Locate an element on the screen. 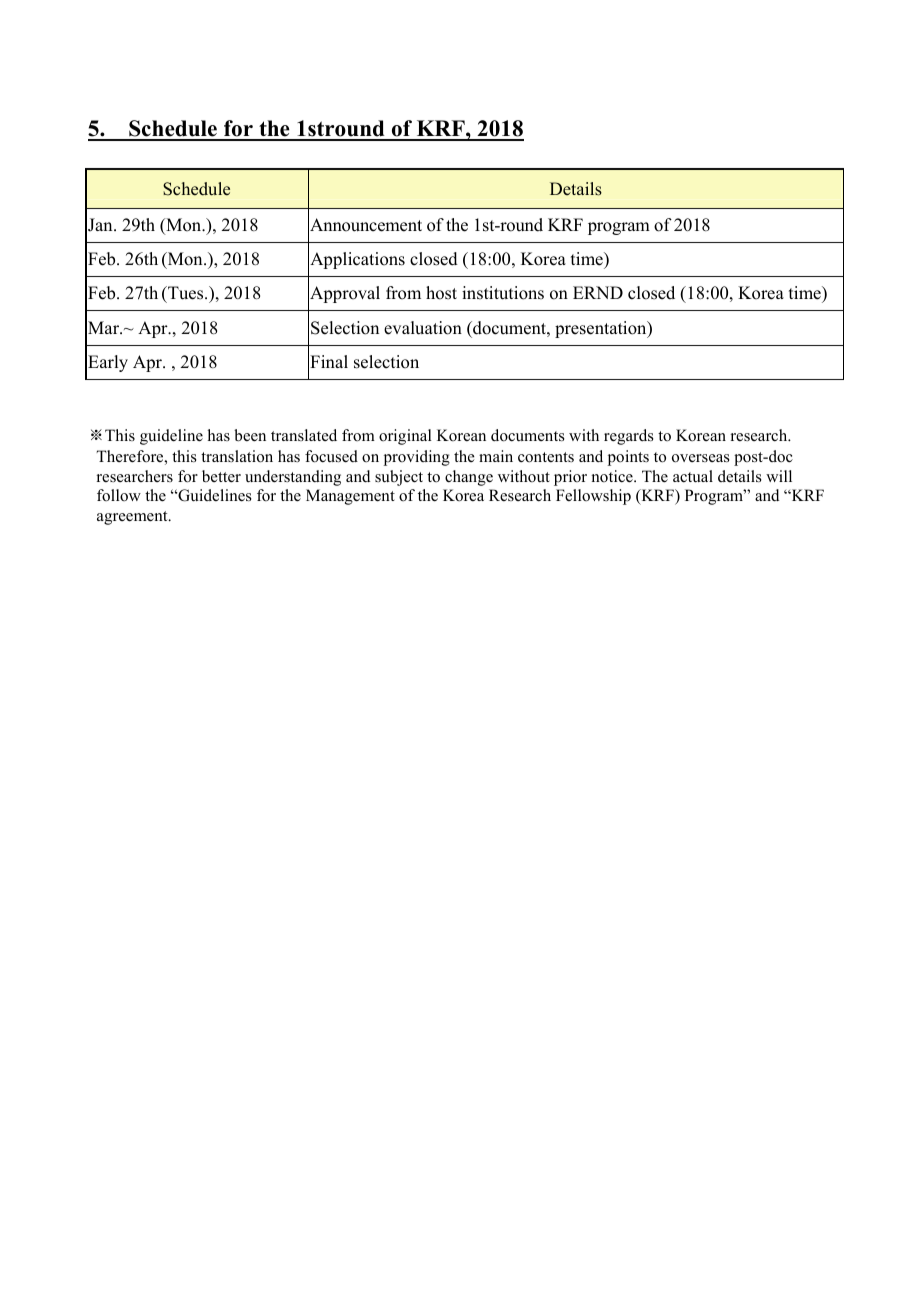 This screenshot has width=924, height=1308. presentation is located at coordinates (602, 329).
